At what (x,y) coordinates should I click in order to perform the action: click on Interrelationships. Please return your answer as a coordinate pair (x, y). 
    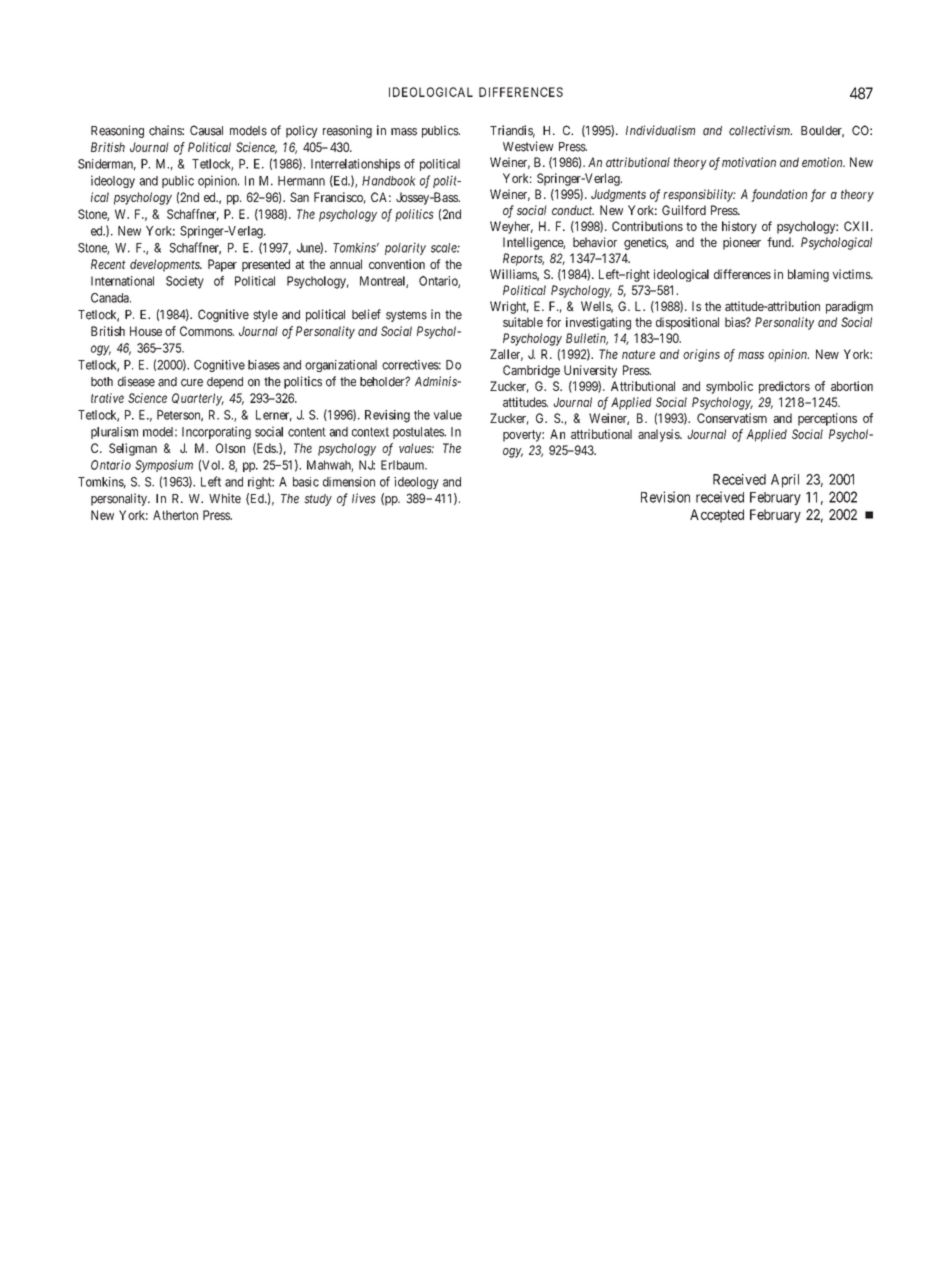
    Looking at the image, I should click on (355, 165).
